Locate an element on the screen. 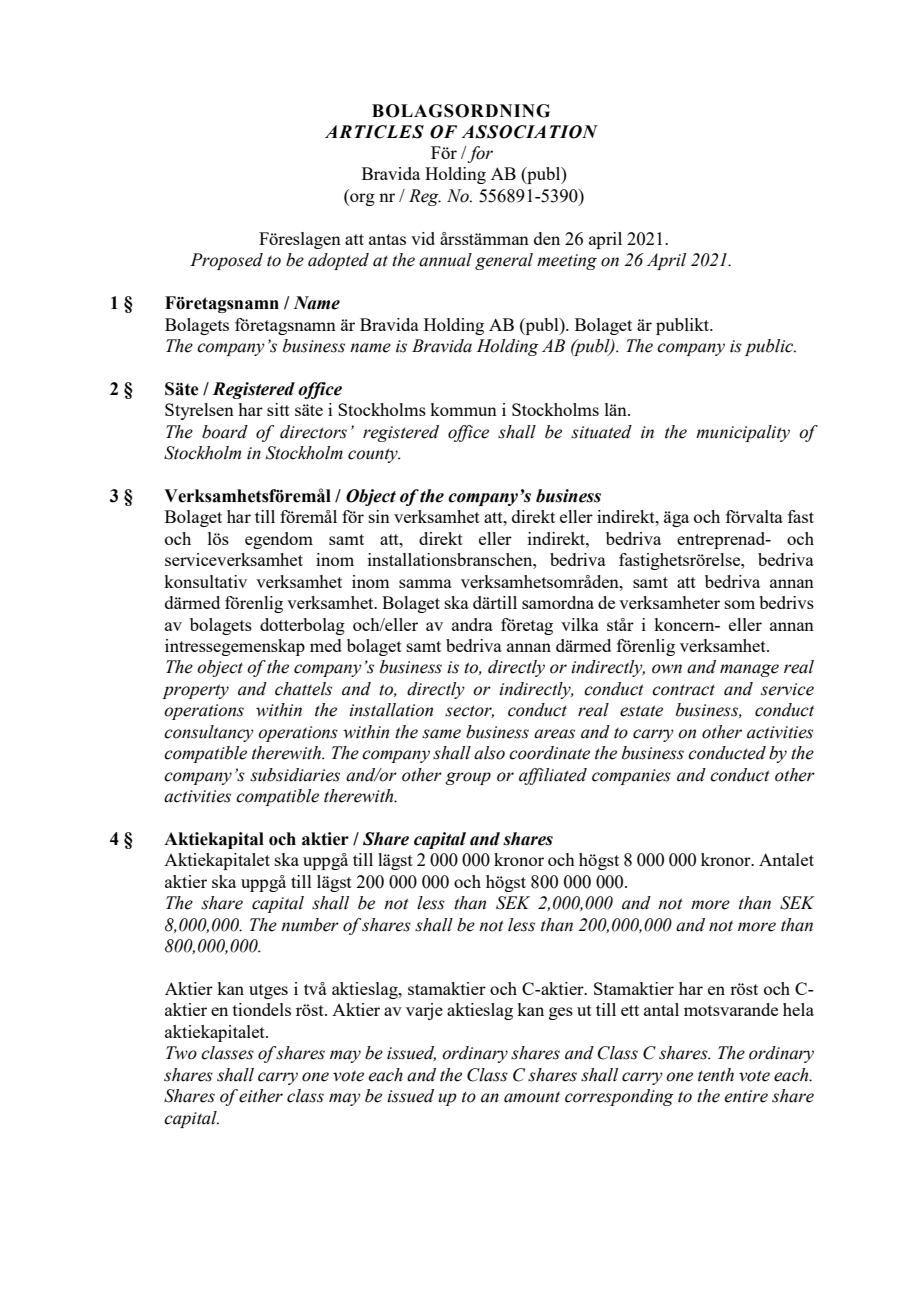 This screenshot has height=1308, width=924. subsidiaries is located at coordinates (295, 775).
